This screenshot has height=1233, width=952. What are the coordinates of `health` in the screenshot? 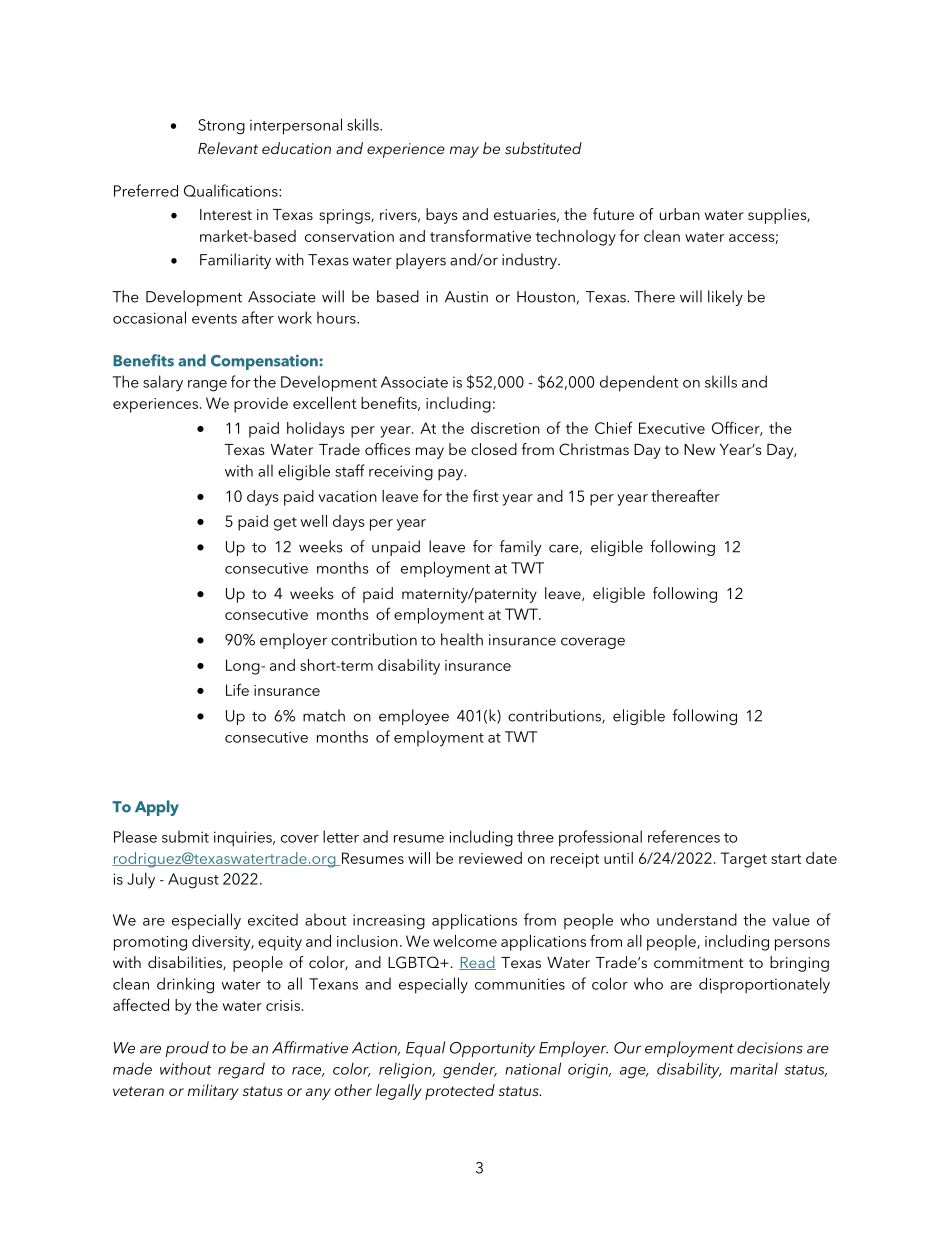 It's located at (462, 639).
